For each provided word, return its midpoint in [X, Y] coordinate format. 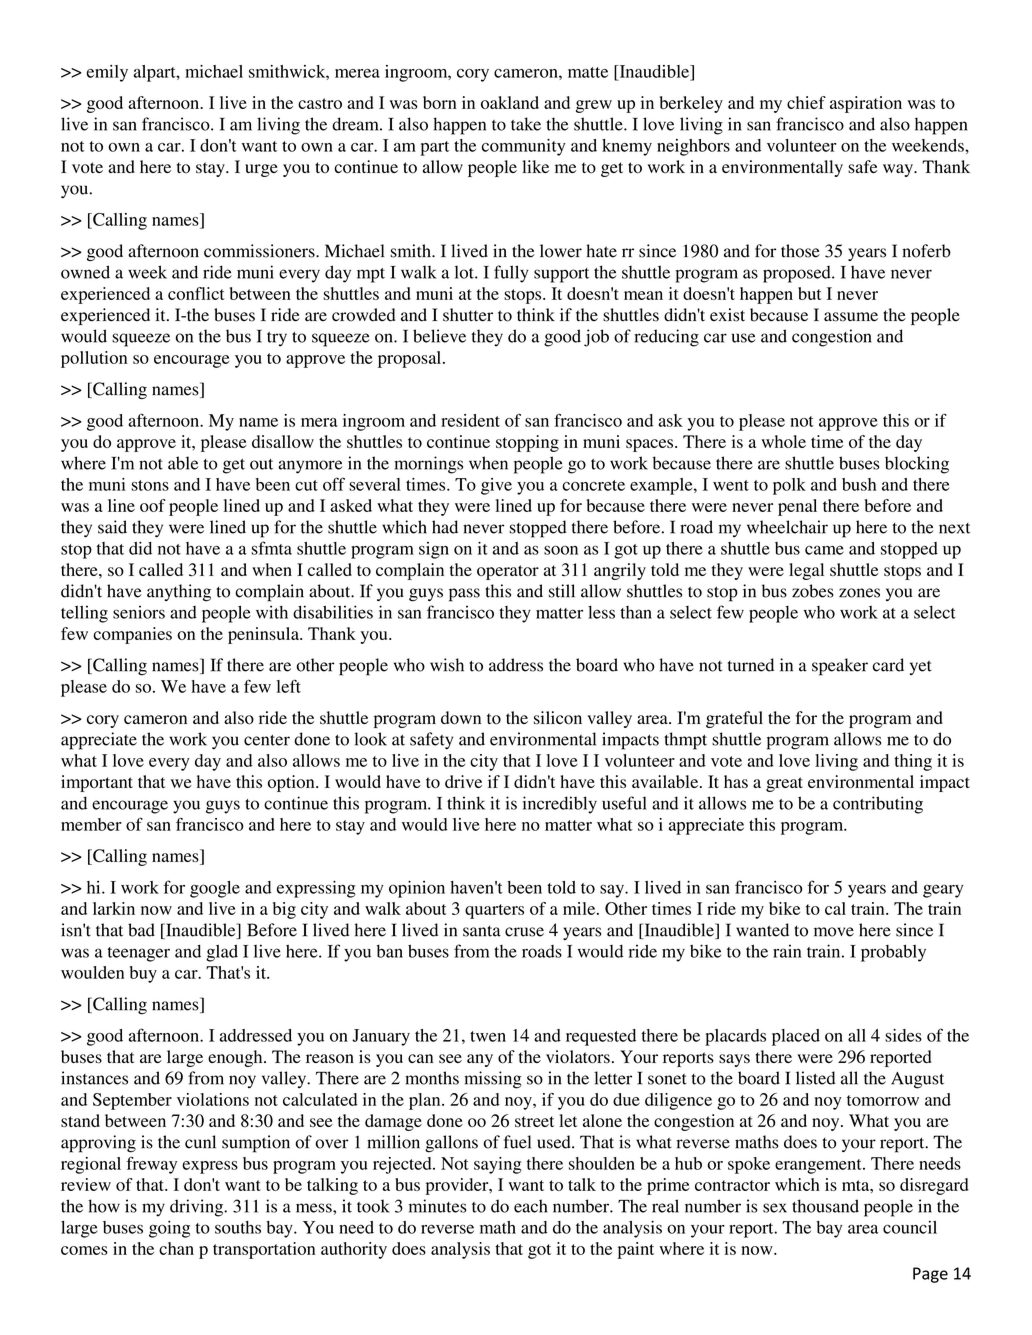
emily [107, 73]
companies [132, 635]
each [530, 1206]
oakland [510, 102]
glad [222, 953]
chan [176, 1248]
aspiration [866, 104]
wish [447, 665]
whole [783, 441]
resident [470, 420]
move [834, 932]
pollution [94, 359]
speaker [840, 667]
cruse [524, 932]
